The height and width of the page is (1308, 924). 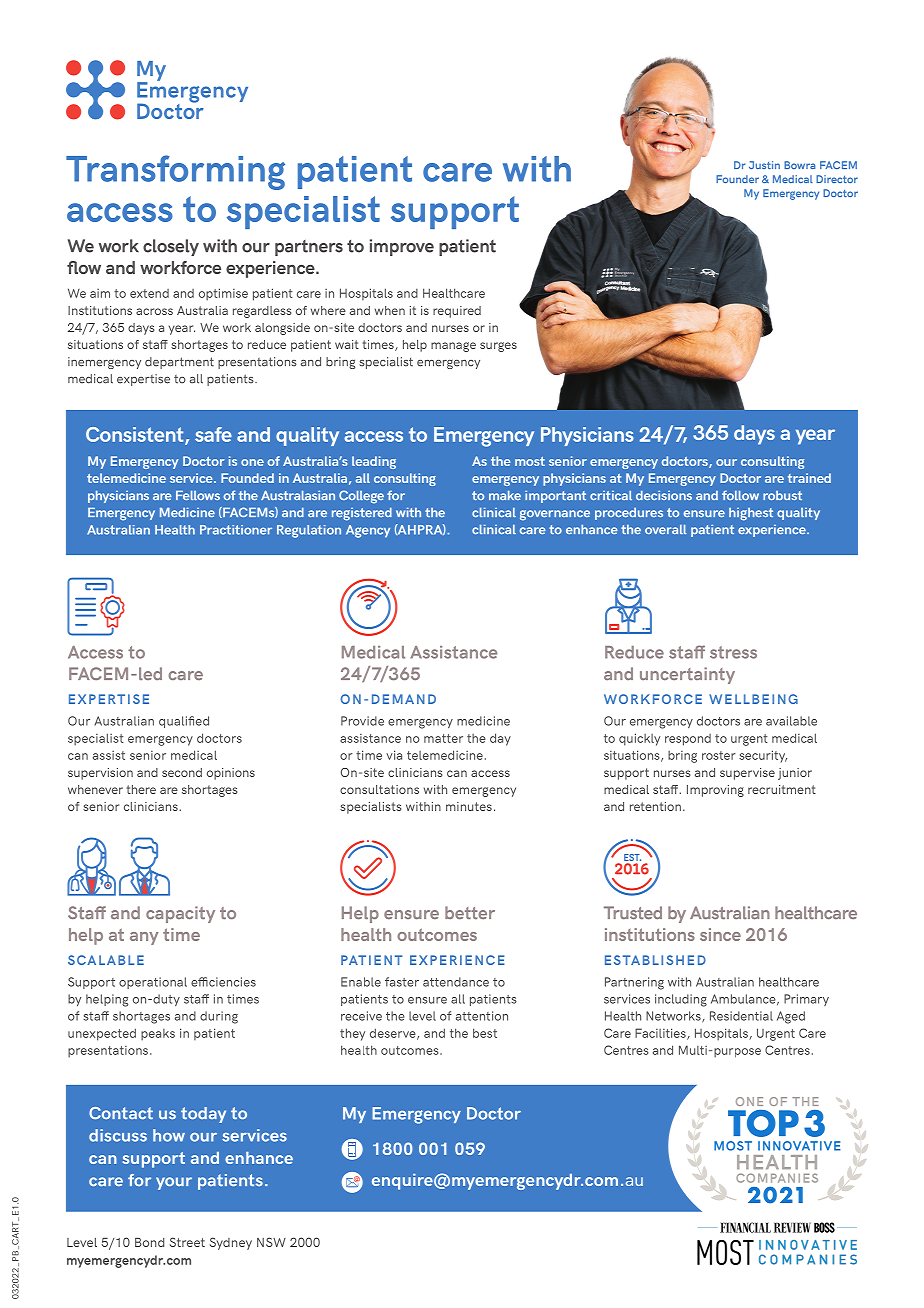 I want to click on your, so click(x=174, y=1183).
